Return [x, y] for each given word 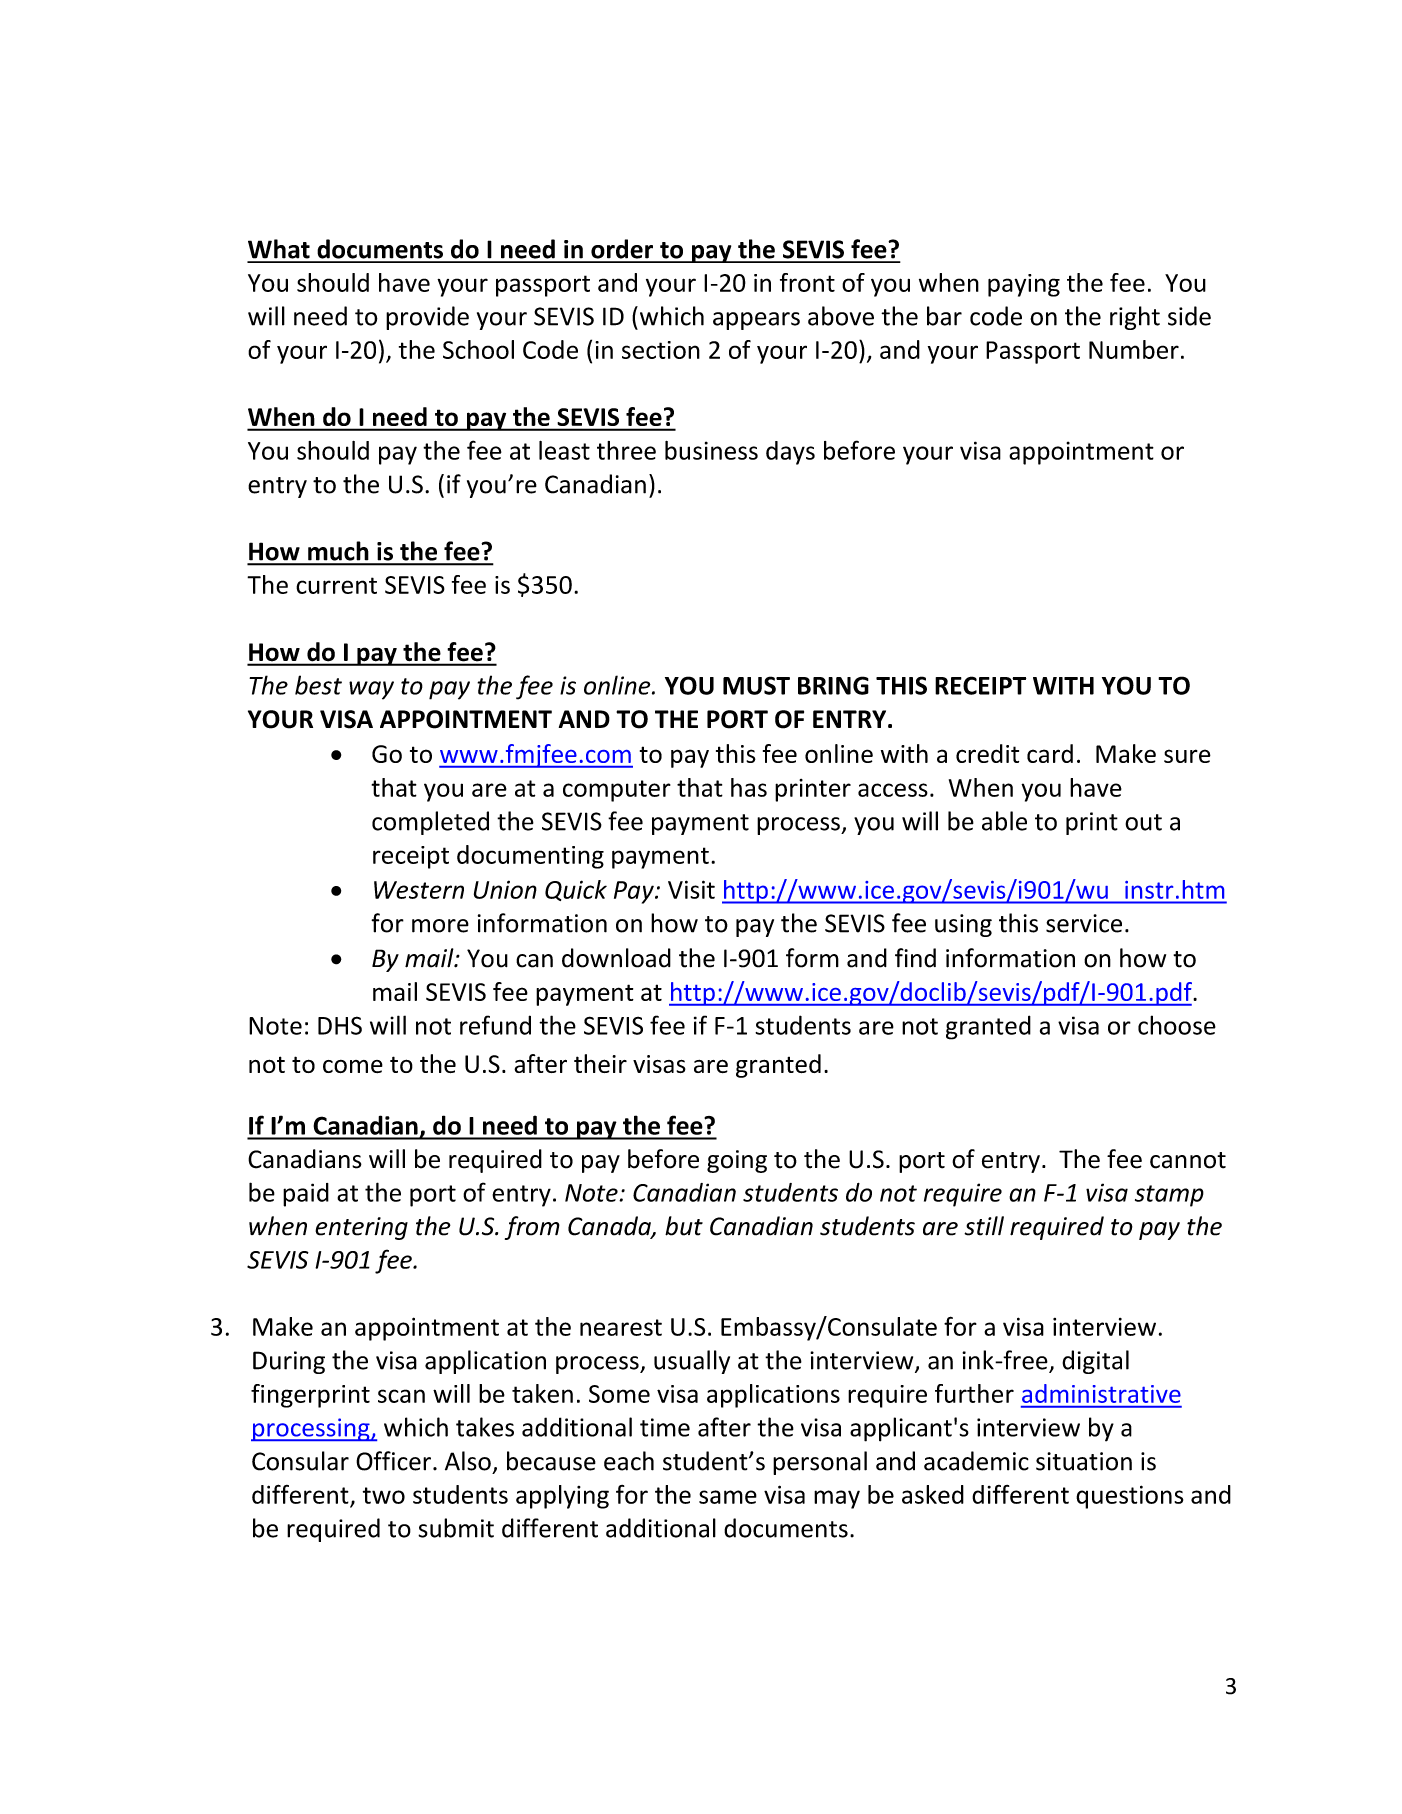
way [371, 690]
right [1135, 318]
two [384, 1495]
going [737, 1161]
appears [756, 321]
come [353, 1066]
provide [427, 318]
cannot [1188, 1160]
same [728, 1497]
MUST [756, 685]
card [1050, 753]
